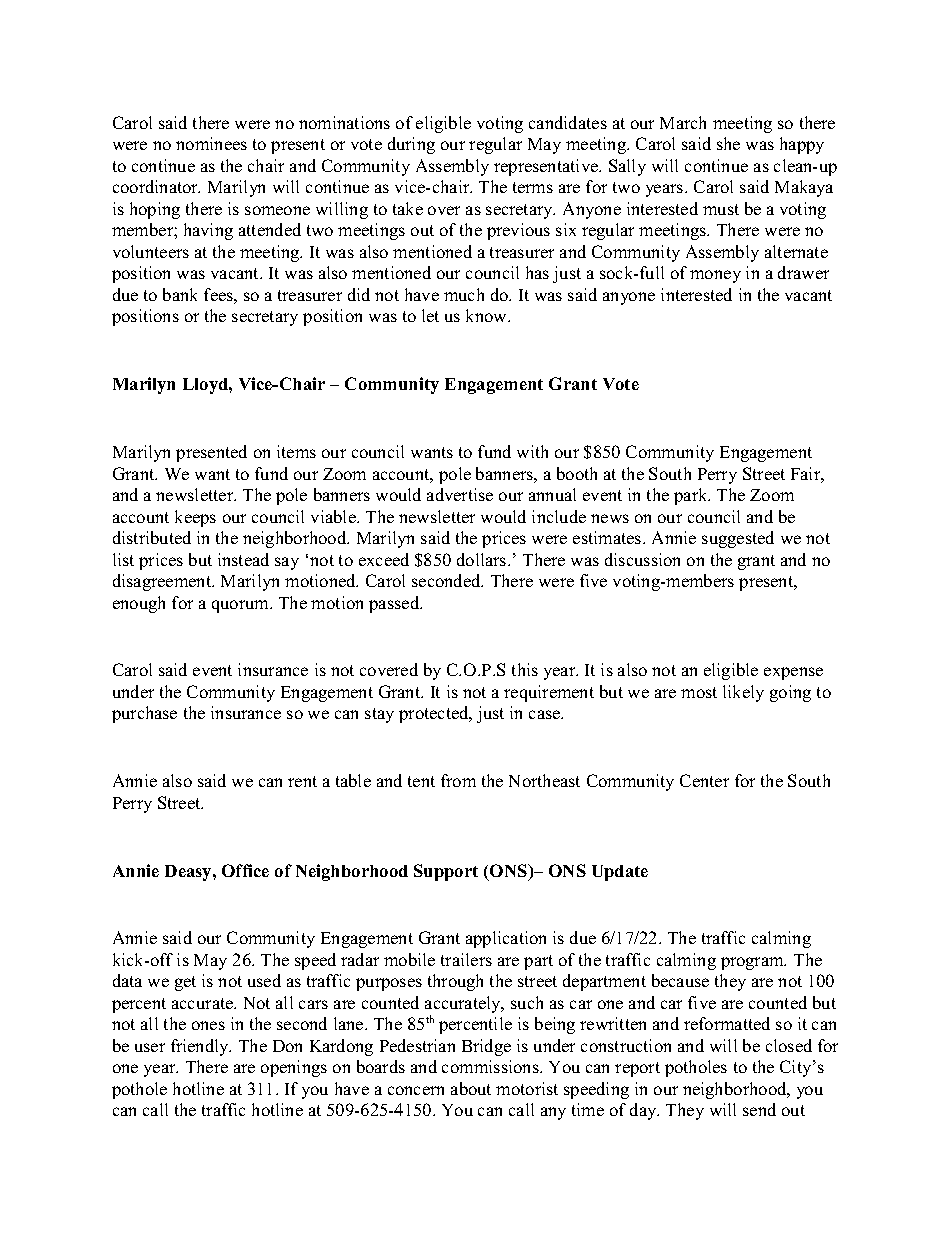  Describe the element at coordinates (211, 143) in the screenshot. I see `nominees` at that location.
